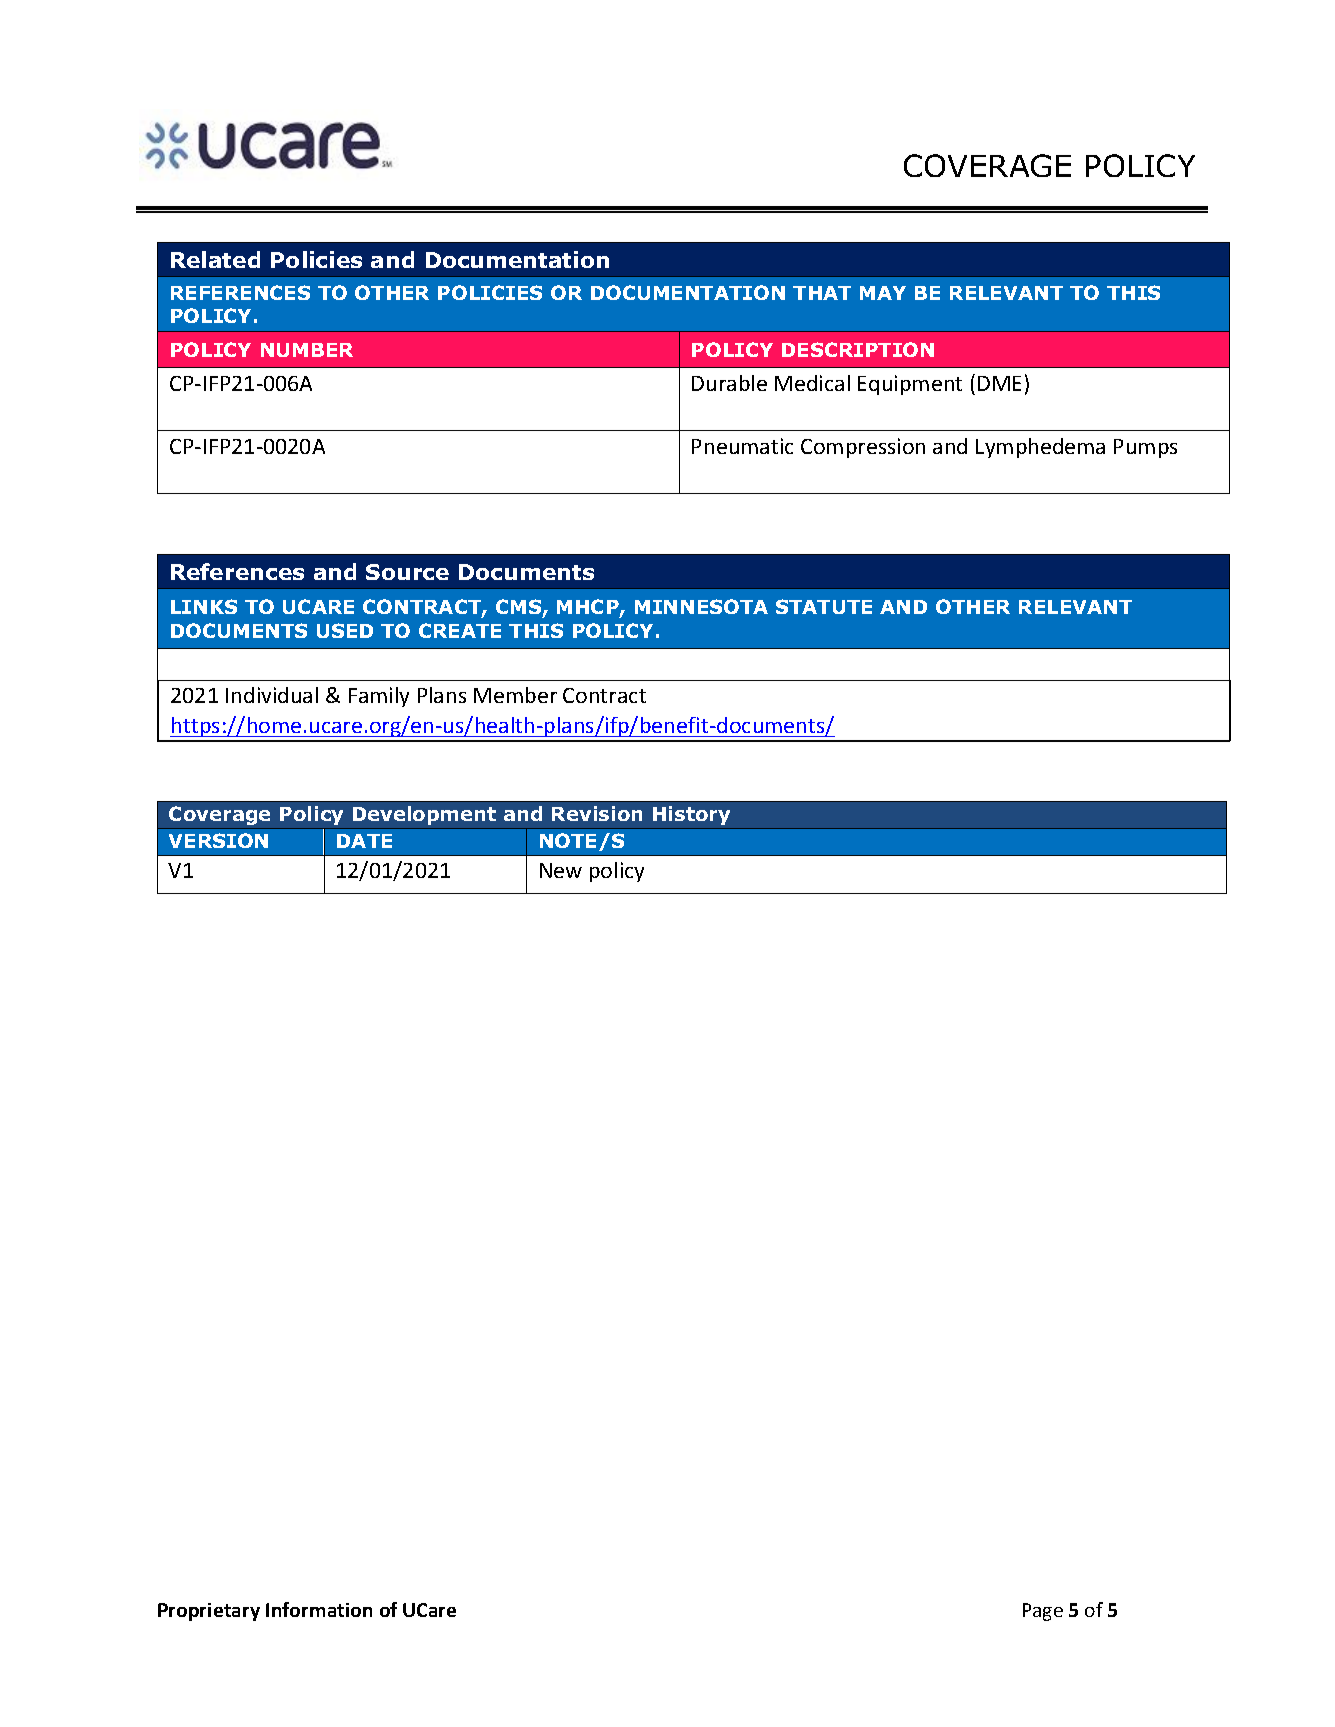 Image resolution: width=1335 pixels, height=1727 pixels. Describe the element at coordinates (824, 606) in the screenshot. I see `STATUTE` at that location.
